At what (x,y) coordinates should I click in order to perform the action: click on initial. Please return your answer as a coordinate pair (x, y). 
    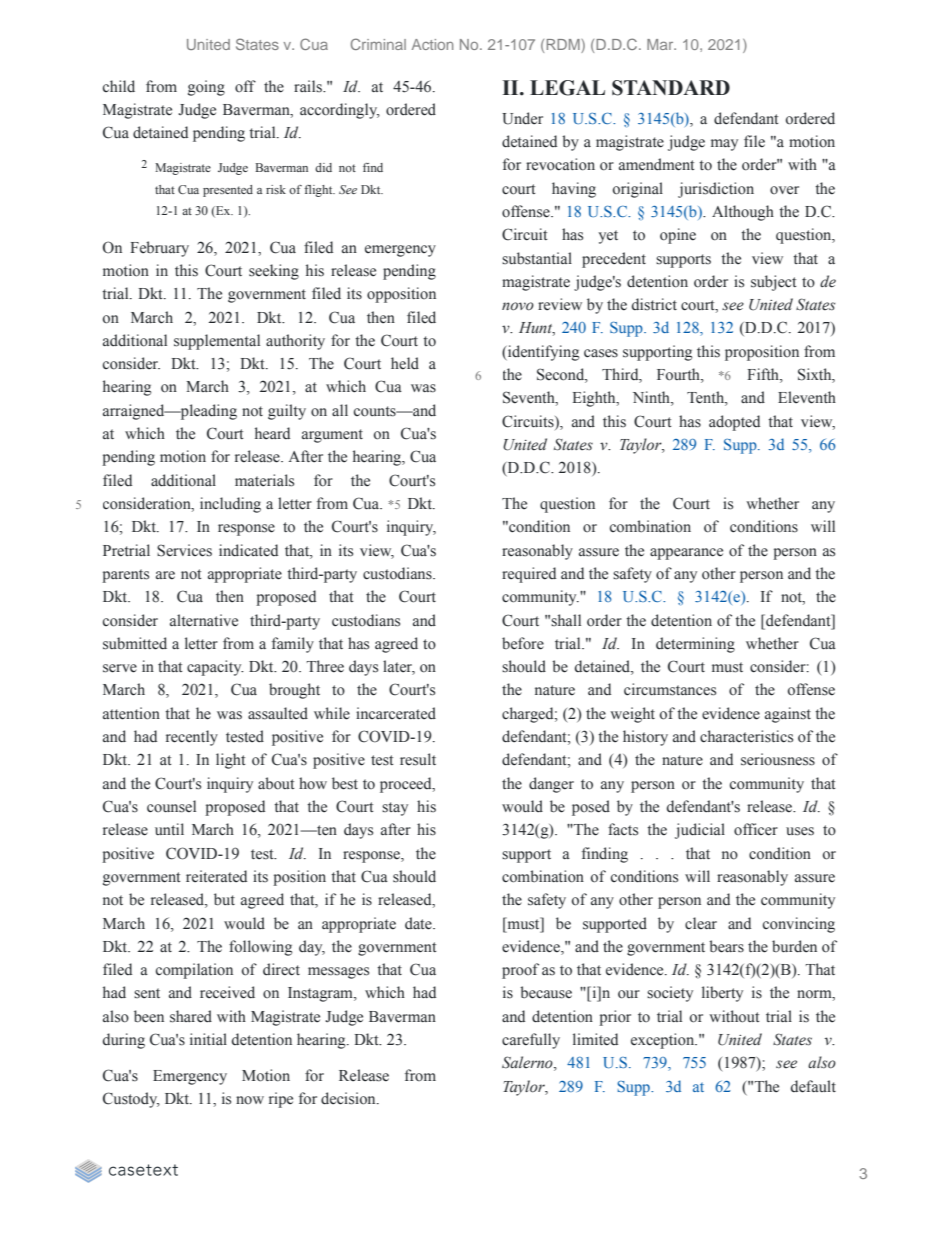
    Looking at the image, I should click on (208, 1039).
